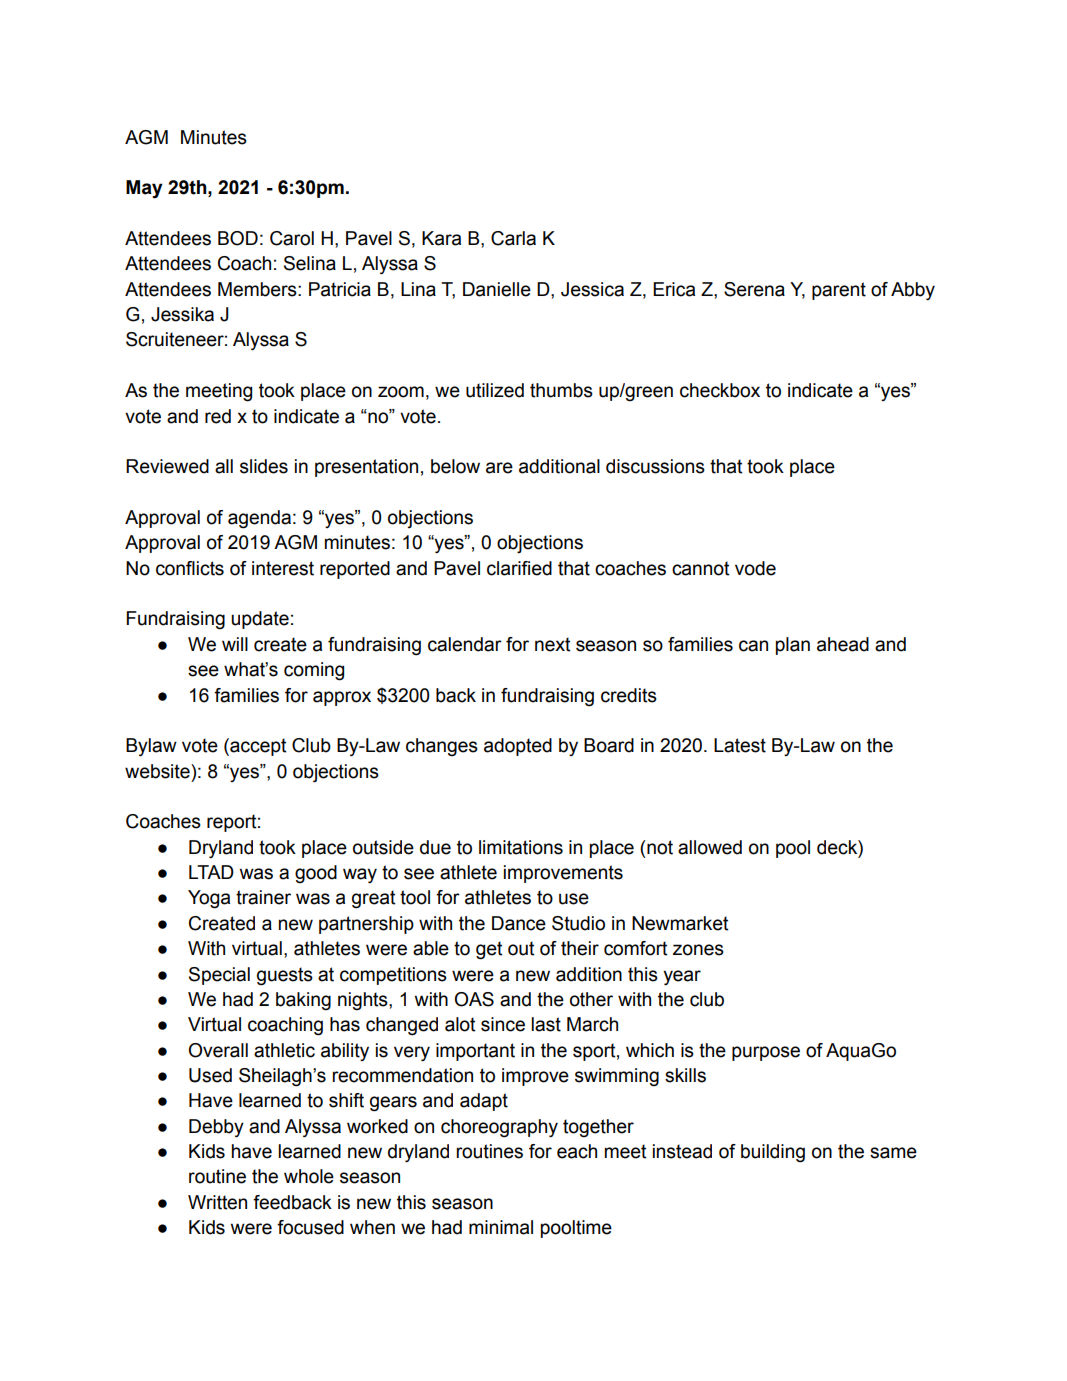 The image size is (1067, 1381). What do you see at coordinates (217, 1202) in the screenshot?
I see `Written` at bounding box center [217, 1202].
